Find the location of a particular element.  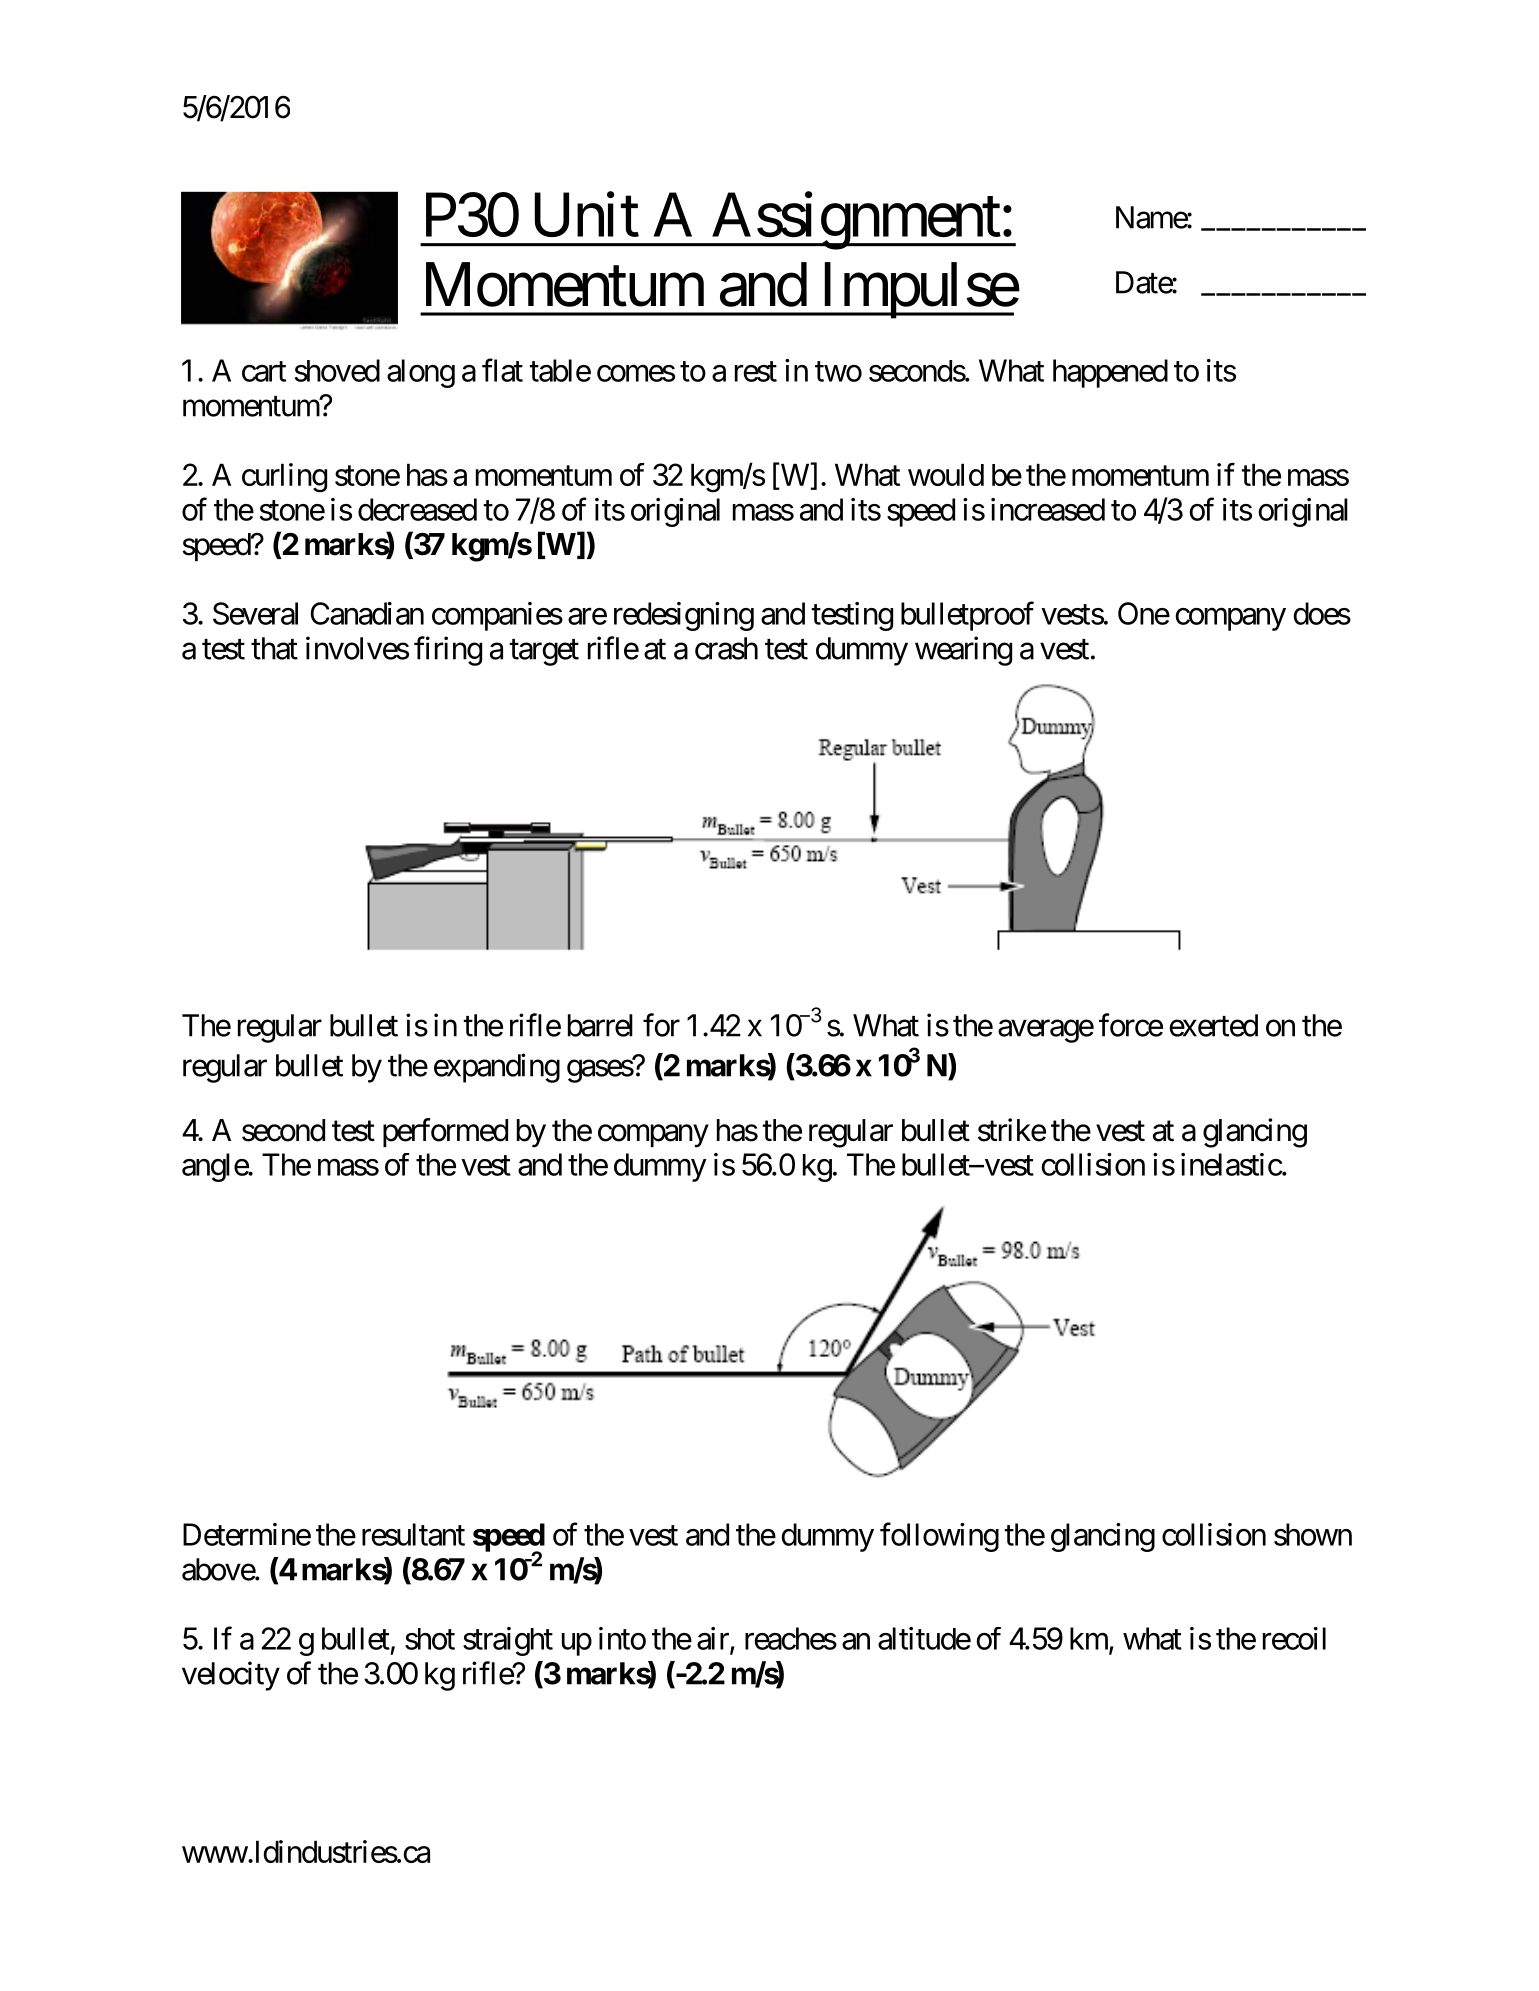

performed is located at coordinates (445, 1132).
